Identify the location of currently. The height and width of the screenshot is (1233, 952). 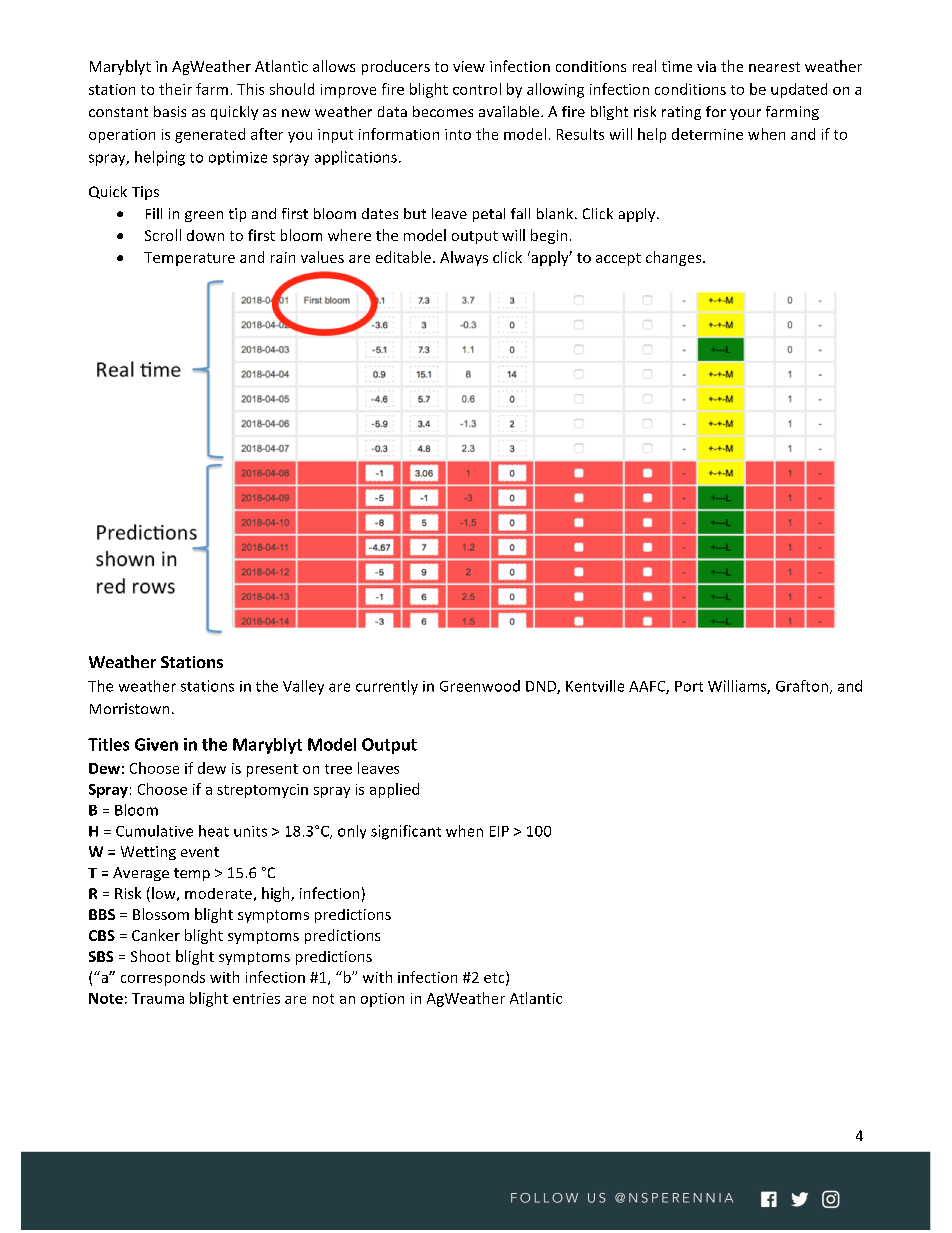
(387, 687).
